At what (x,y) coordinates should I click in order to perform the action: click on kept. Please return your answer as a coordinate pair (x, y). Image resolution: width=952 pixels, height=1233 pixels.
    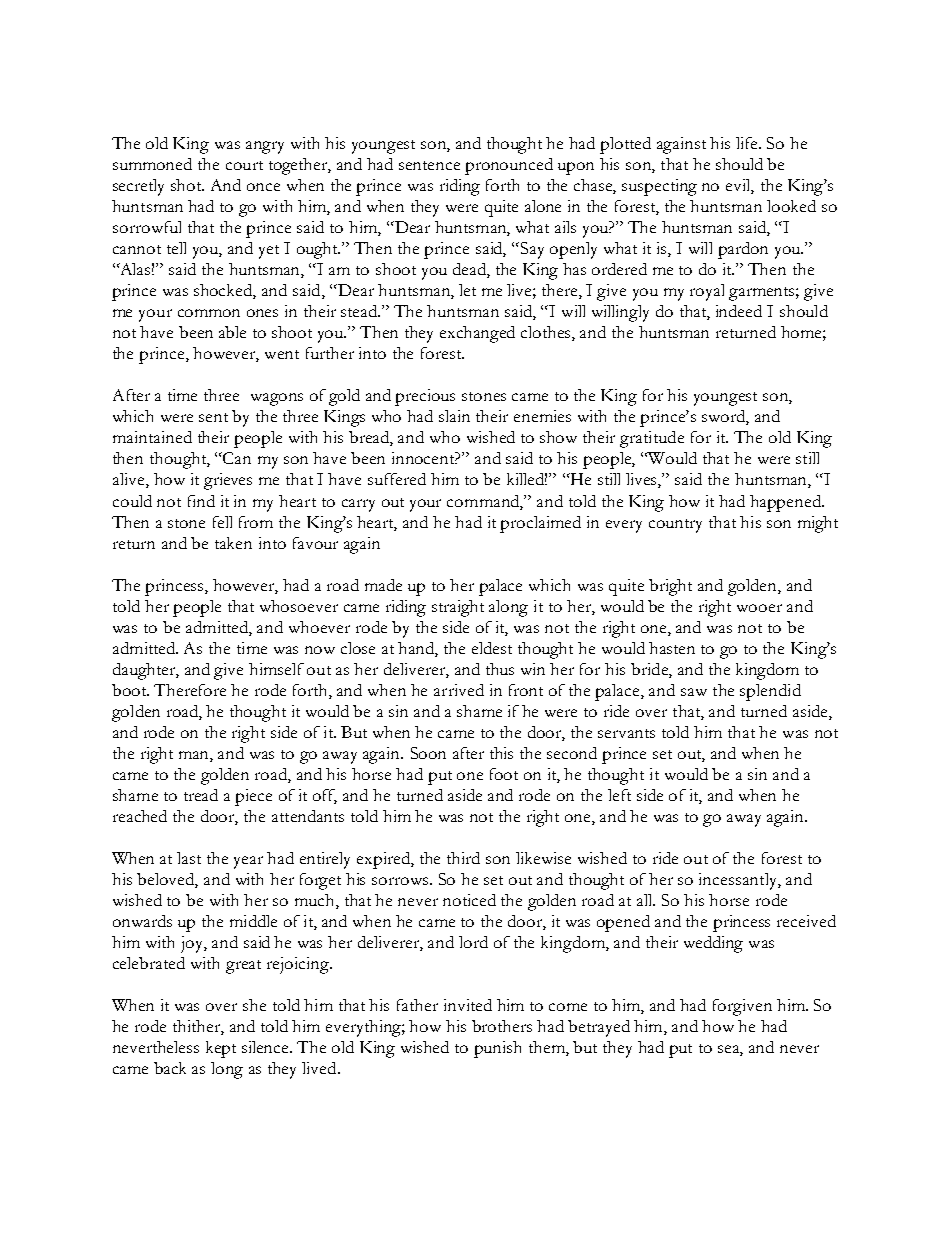
    Looking at the image, I should click on (221, 1049).
